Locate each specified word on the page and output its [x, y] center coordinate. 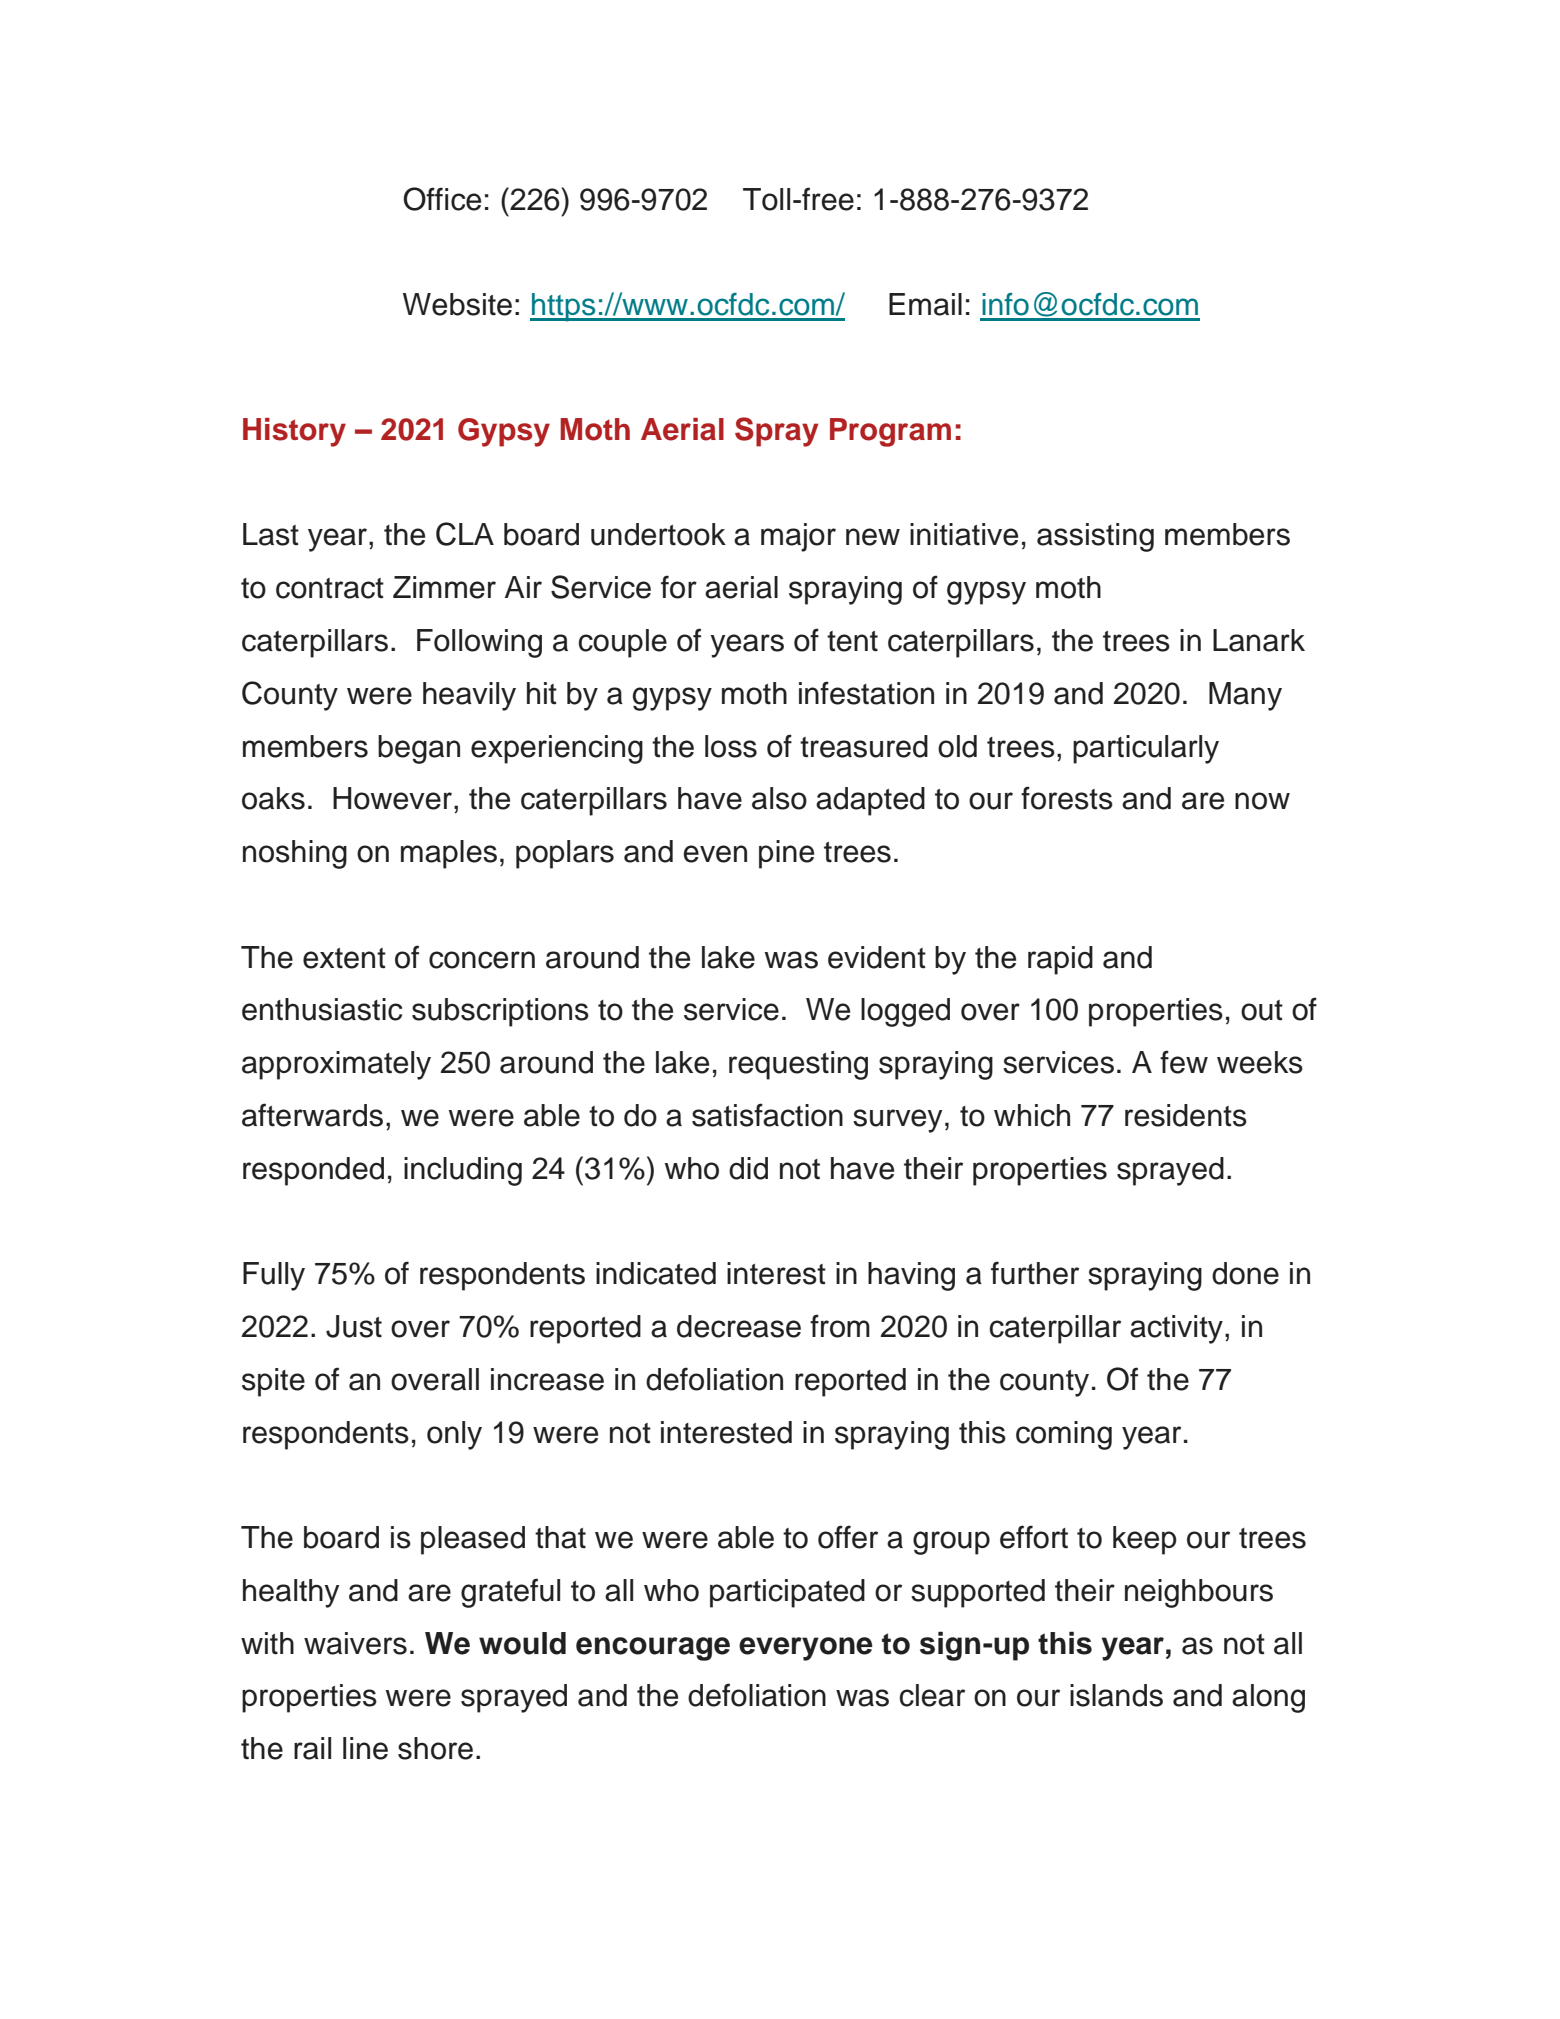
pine [786, 854]
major [798, 537]
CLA [465, 534]
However [394, 798]
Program [890, 432]
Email [925, 304]
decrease [739, 1326]
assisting [1095, 537]
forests [1067, 798]
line [365, 1748]
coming [1064, 1435]
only [454, 1435]
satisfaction [767, 1115]
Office [442, 199]
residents [1186, 1115]
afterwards [312, 1115]
